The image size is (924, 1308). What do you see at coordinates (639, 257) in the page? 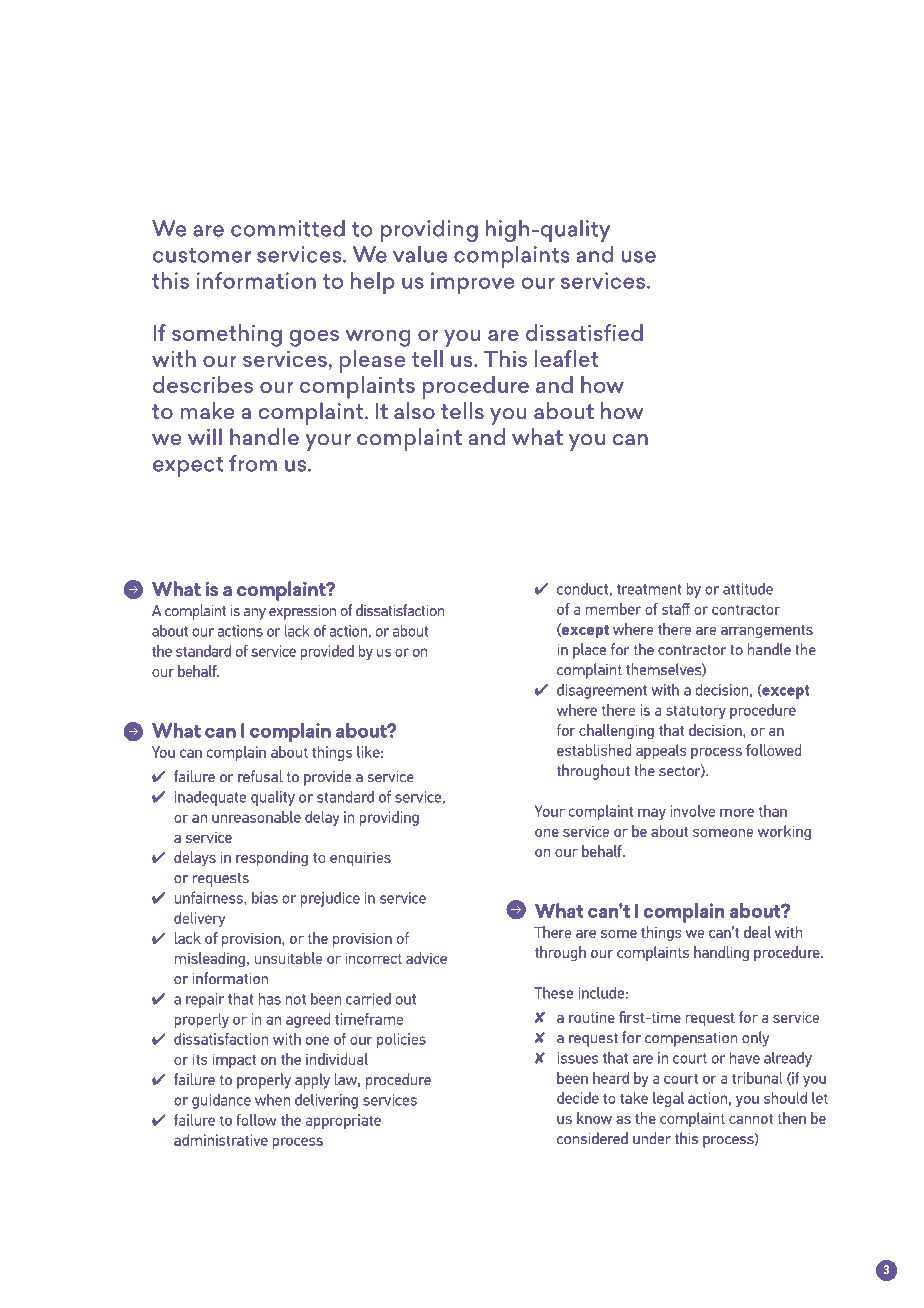
I see `use` at bounding box center [639, 257].
